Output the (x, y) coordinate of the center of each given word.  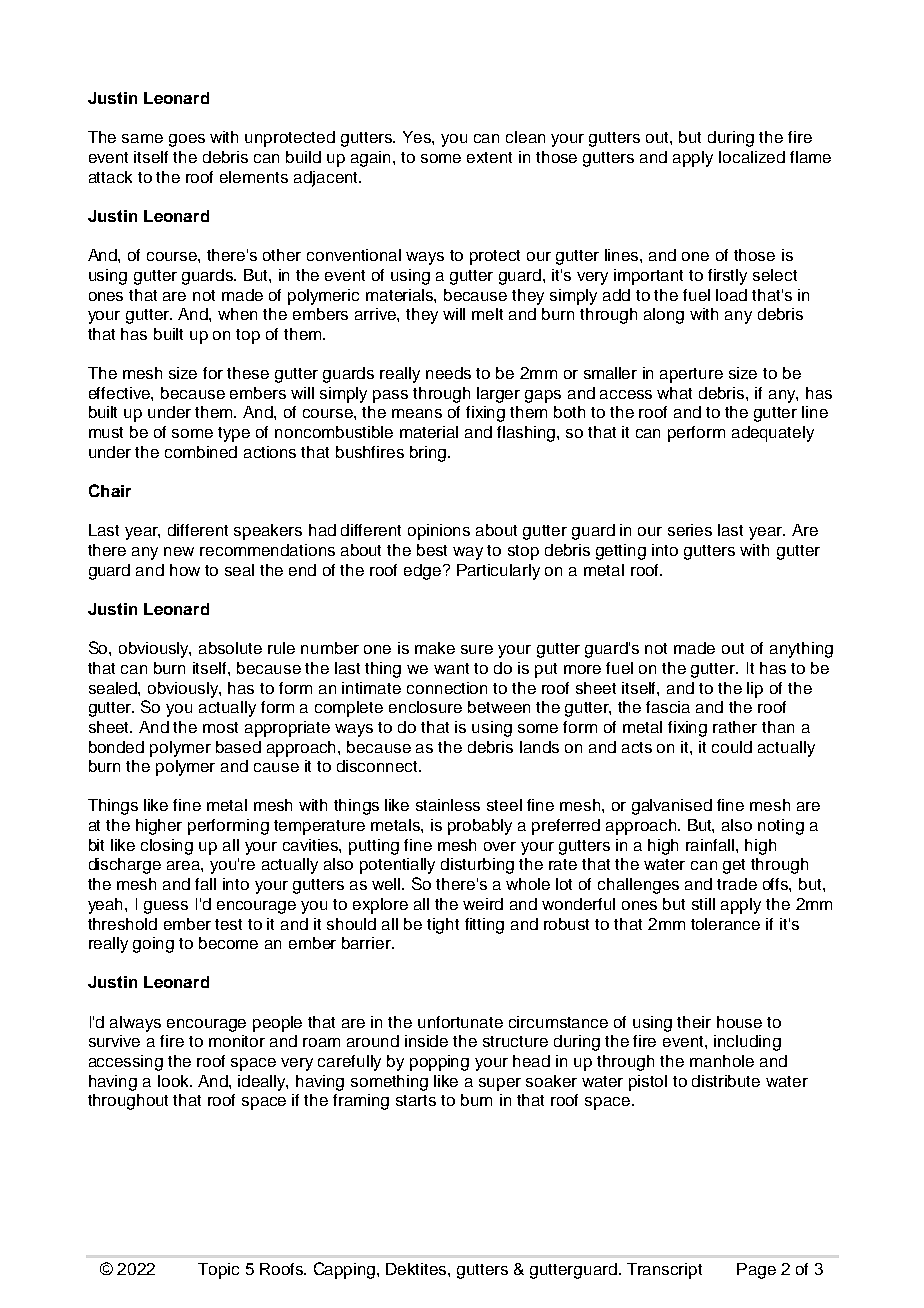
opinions (439, 532)
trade (737, 884)
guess (166, 907)
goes (187, 140)
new (179, 551)
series (690, 530)
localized (752, 157)
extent (489, 157)
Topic (218, 1271)
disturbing (477, 866)
